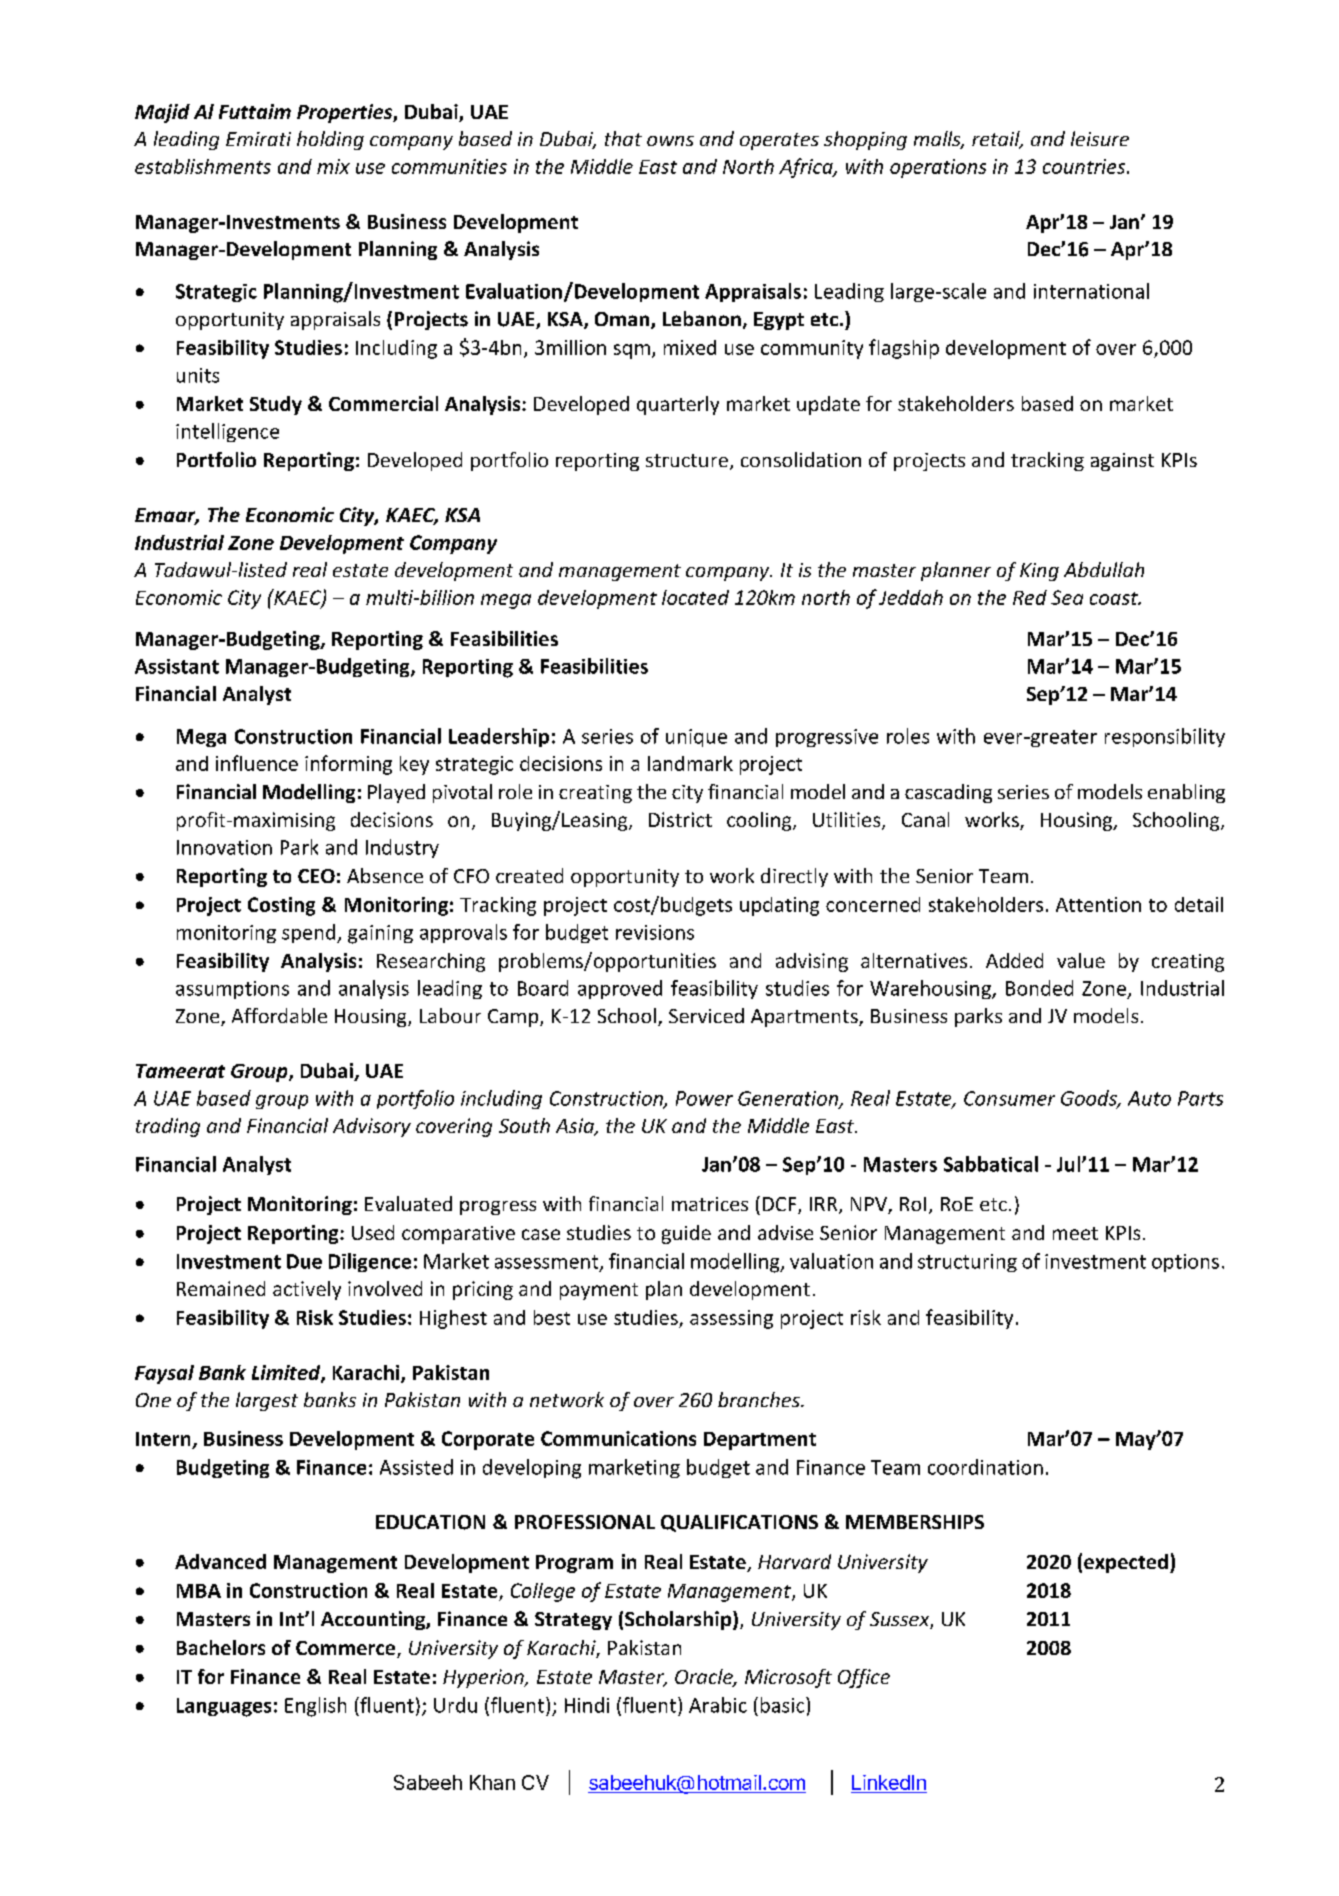  What do you see at coordinates (731, 1319) in the screenshot?
I see `assessing` at bounding box center [731, 1319].
